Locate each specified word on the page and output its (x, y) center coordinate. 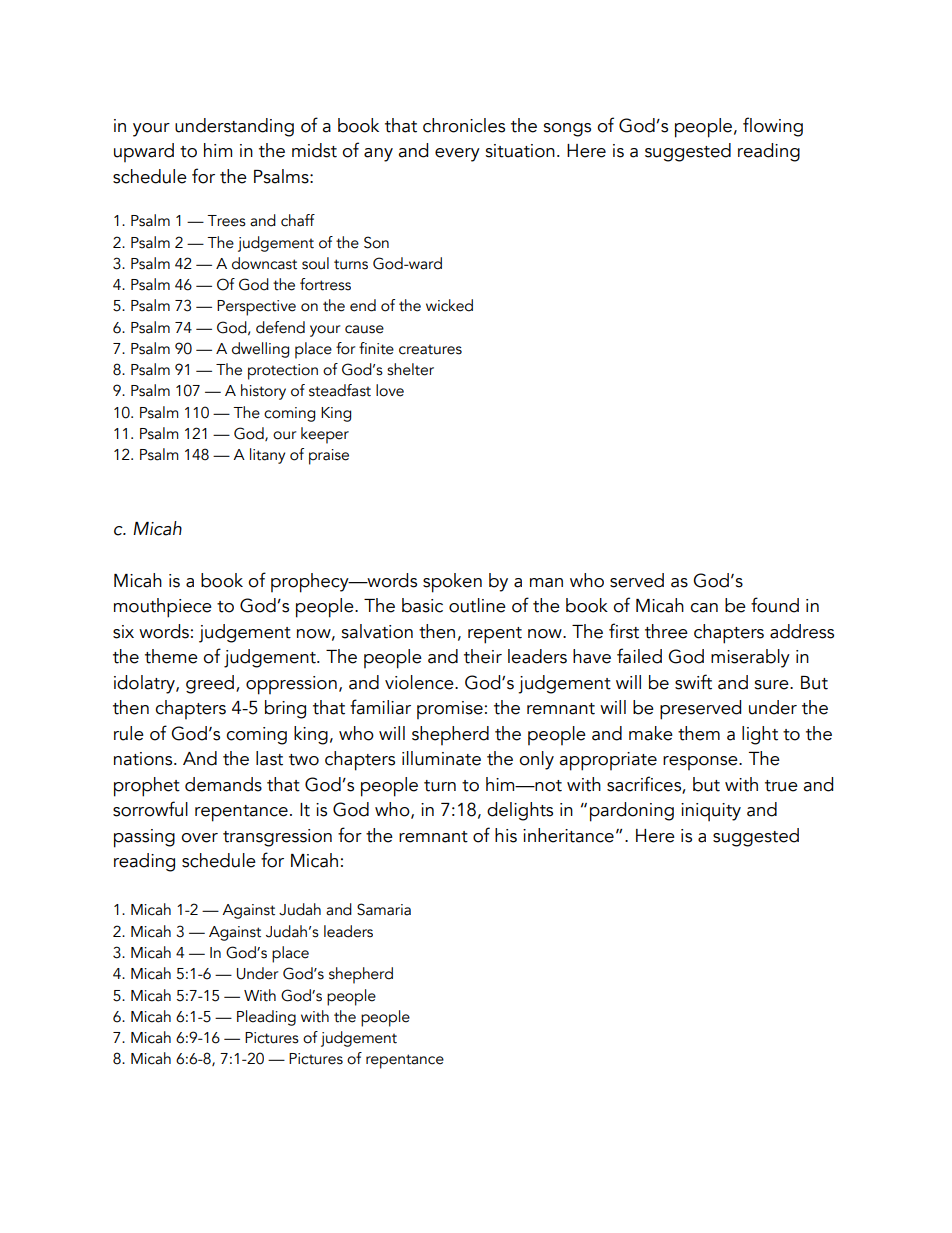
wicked (449, 305)
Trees (226, 221)
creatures (430, 349)
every (457, 155)
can (704, 608)
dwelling (260, 350)
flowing (773, 127)
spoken (452, 583)
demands (223, 784)
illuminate (441, 758)
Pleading (266, 1018)
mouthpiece (163, 608)
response (701, 763)
